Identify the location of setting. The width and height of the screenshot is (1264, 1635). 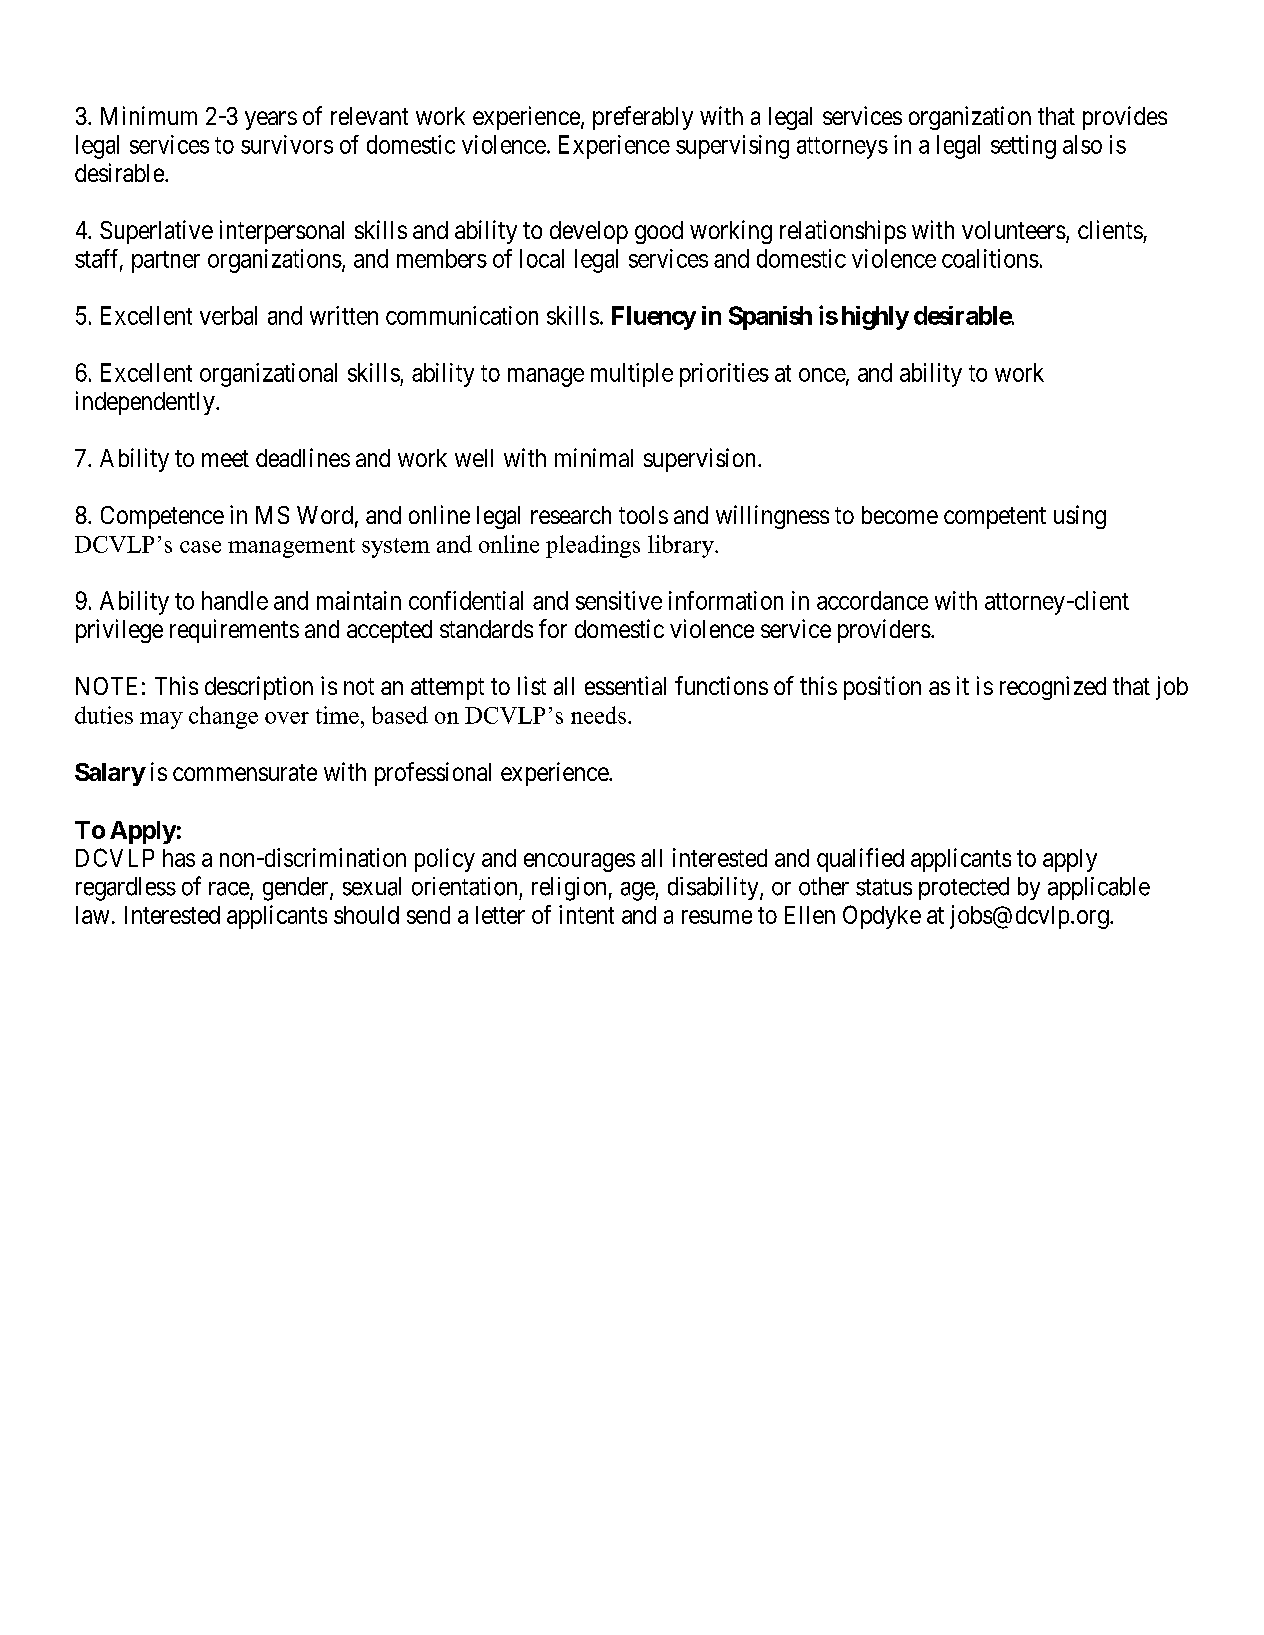
(1023, 147).
